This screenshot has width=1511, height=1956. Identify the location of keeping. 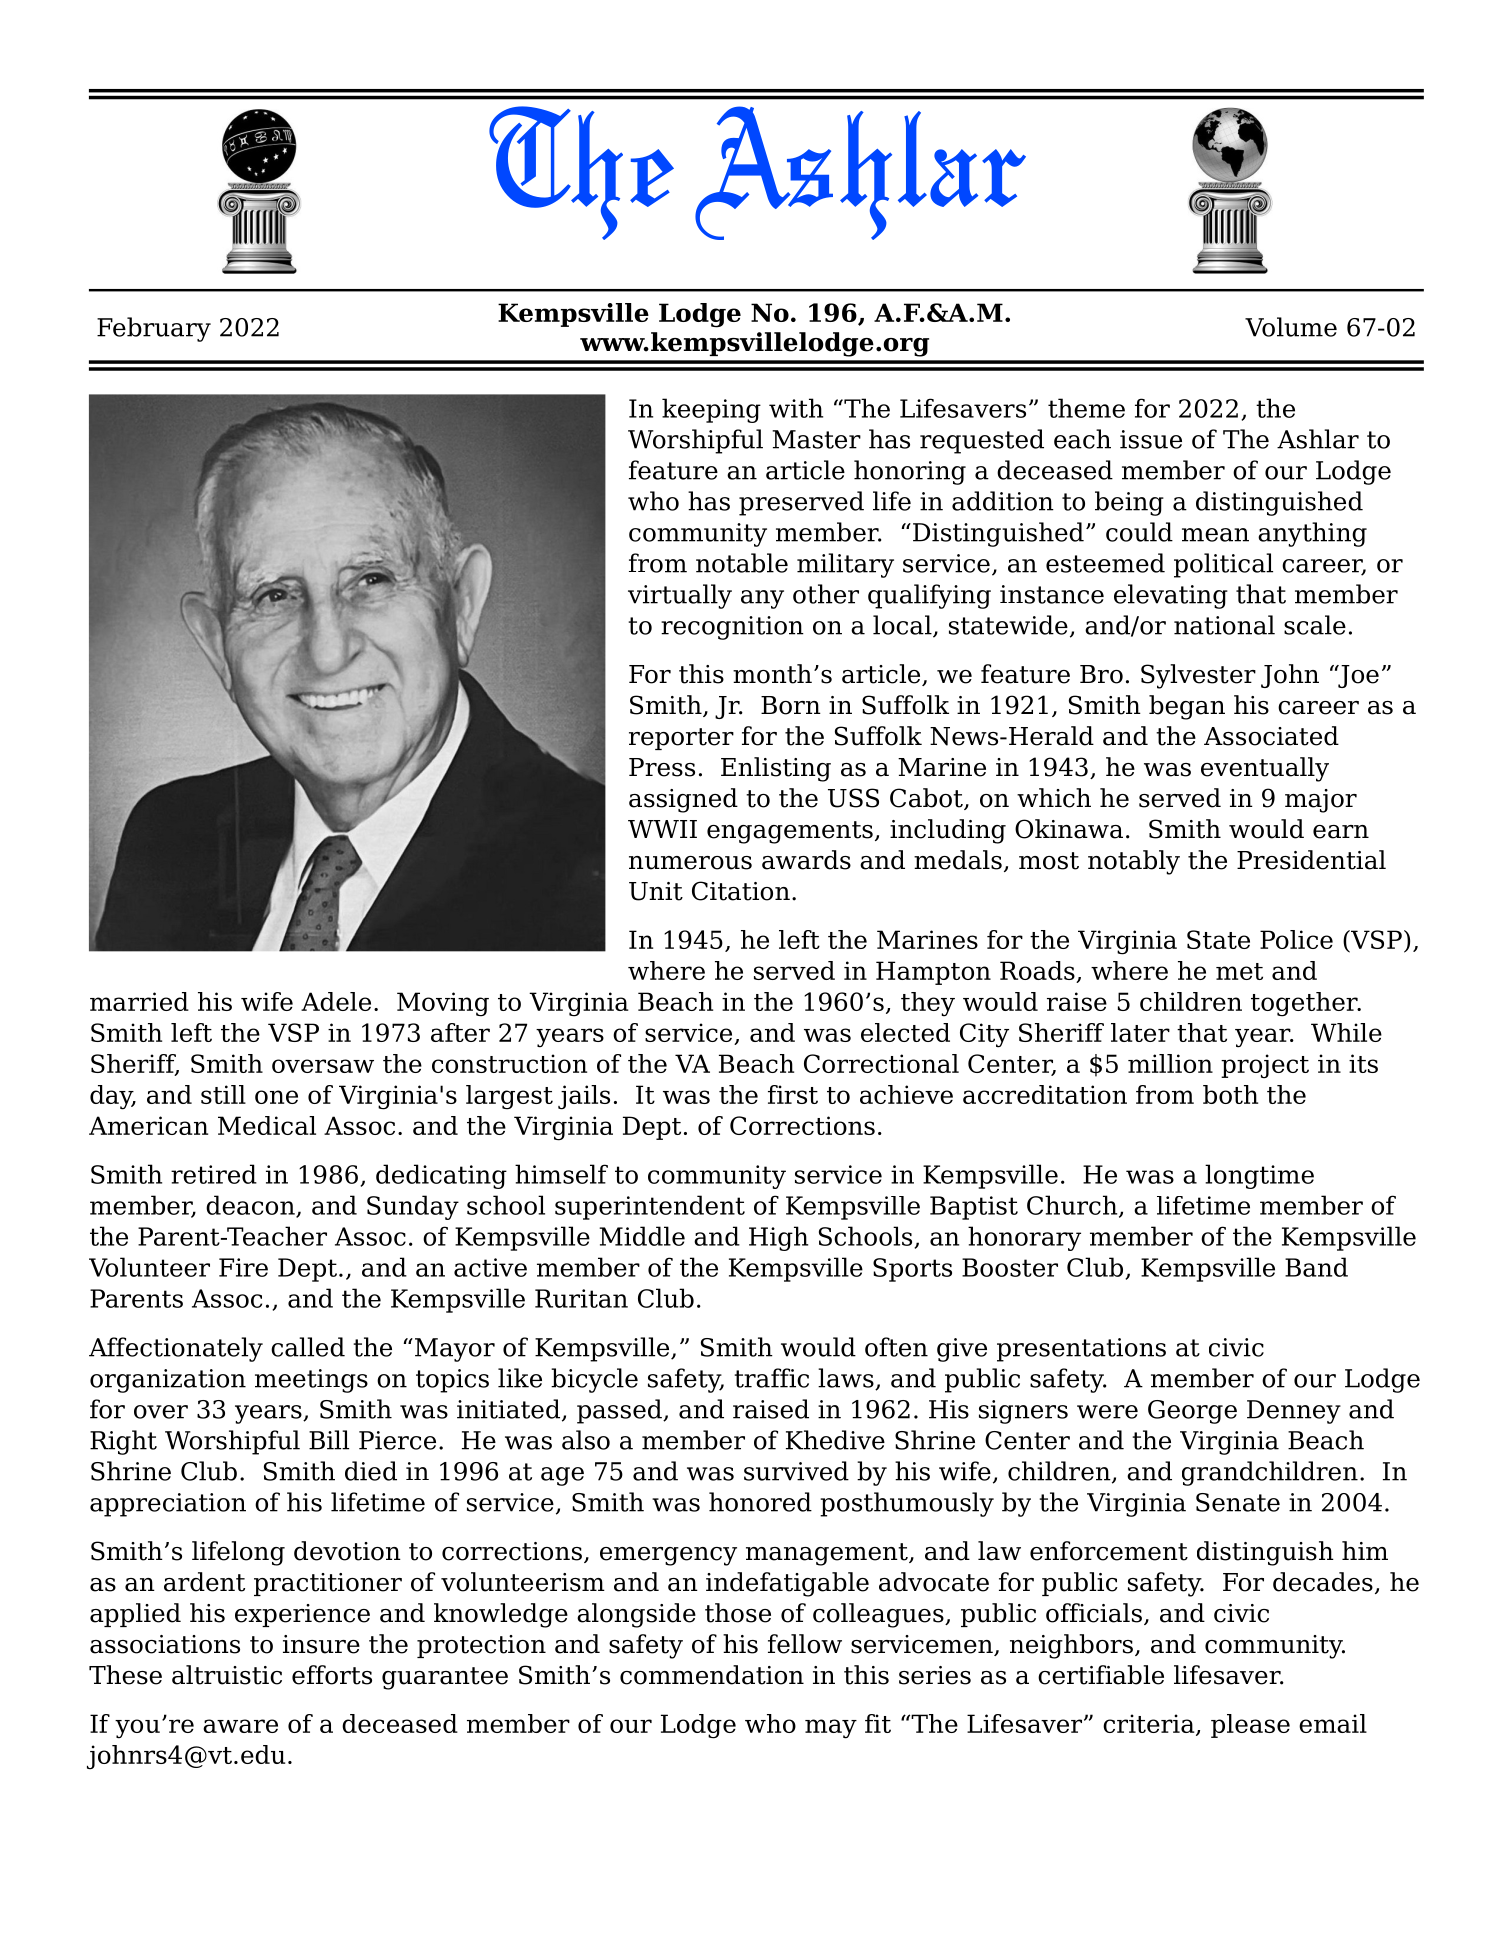
(711, 410).
